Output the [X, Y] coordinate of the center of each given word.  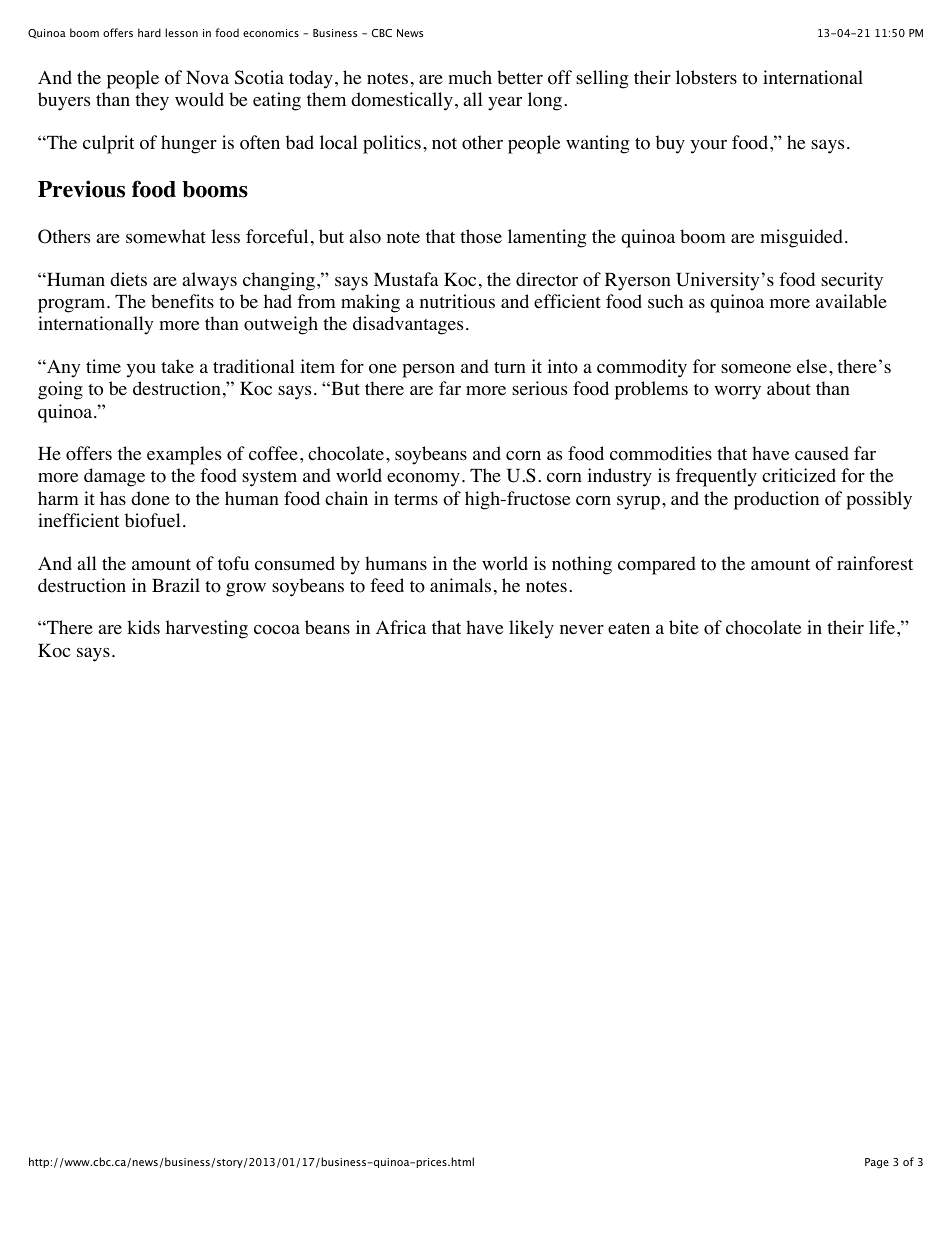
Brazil [176, 585]
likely [531, 629]
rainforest [875, 563]
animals [460, 585]
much [470, 77]
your [709, 147]
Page [877, 1163]
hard [149, 32]
